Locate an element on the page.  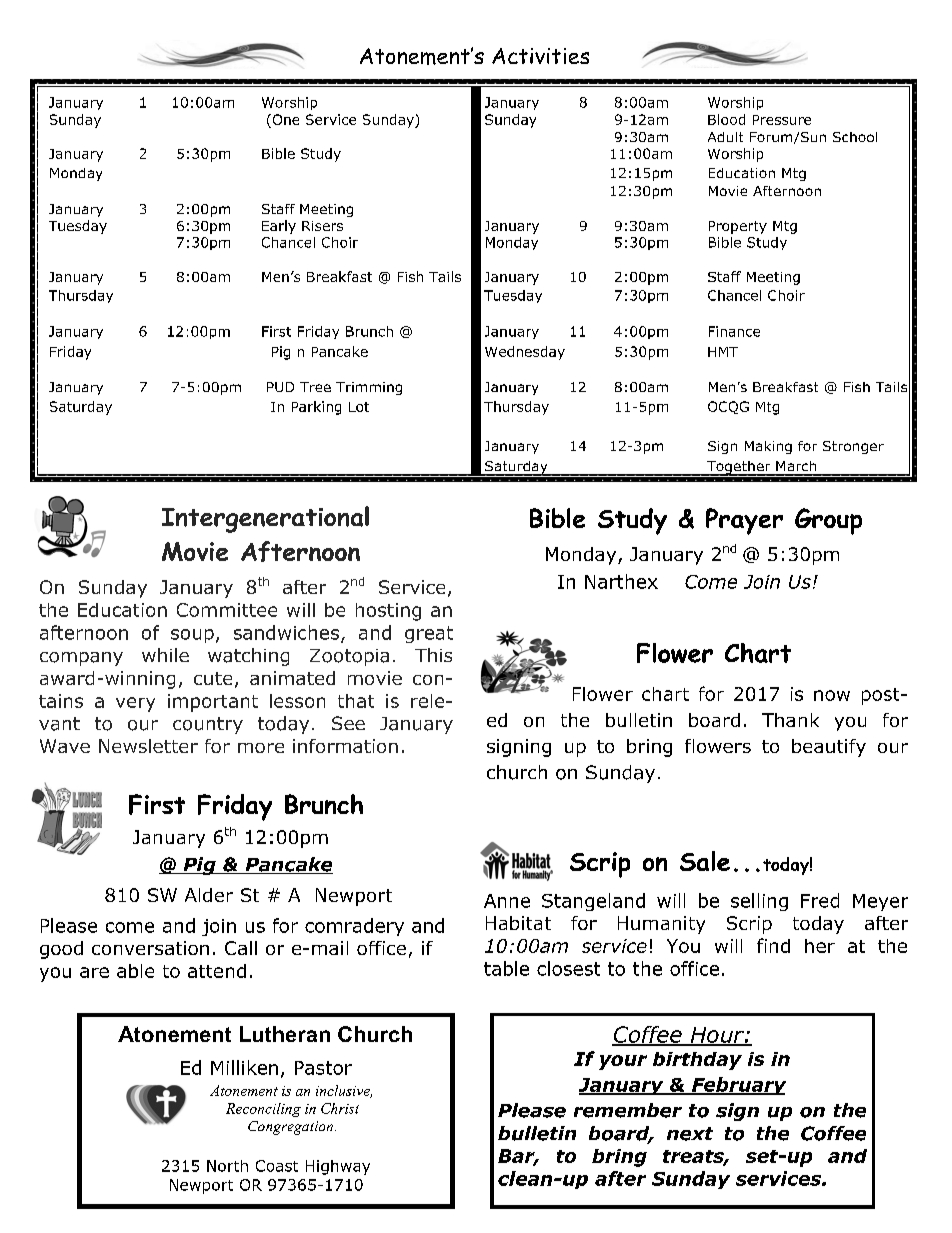
Activities is located at coordinates (540, 56).
